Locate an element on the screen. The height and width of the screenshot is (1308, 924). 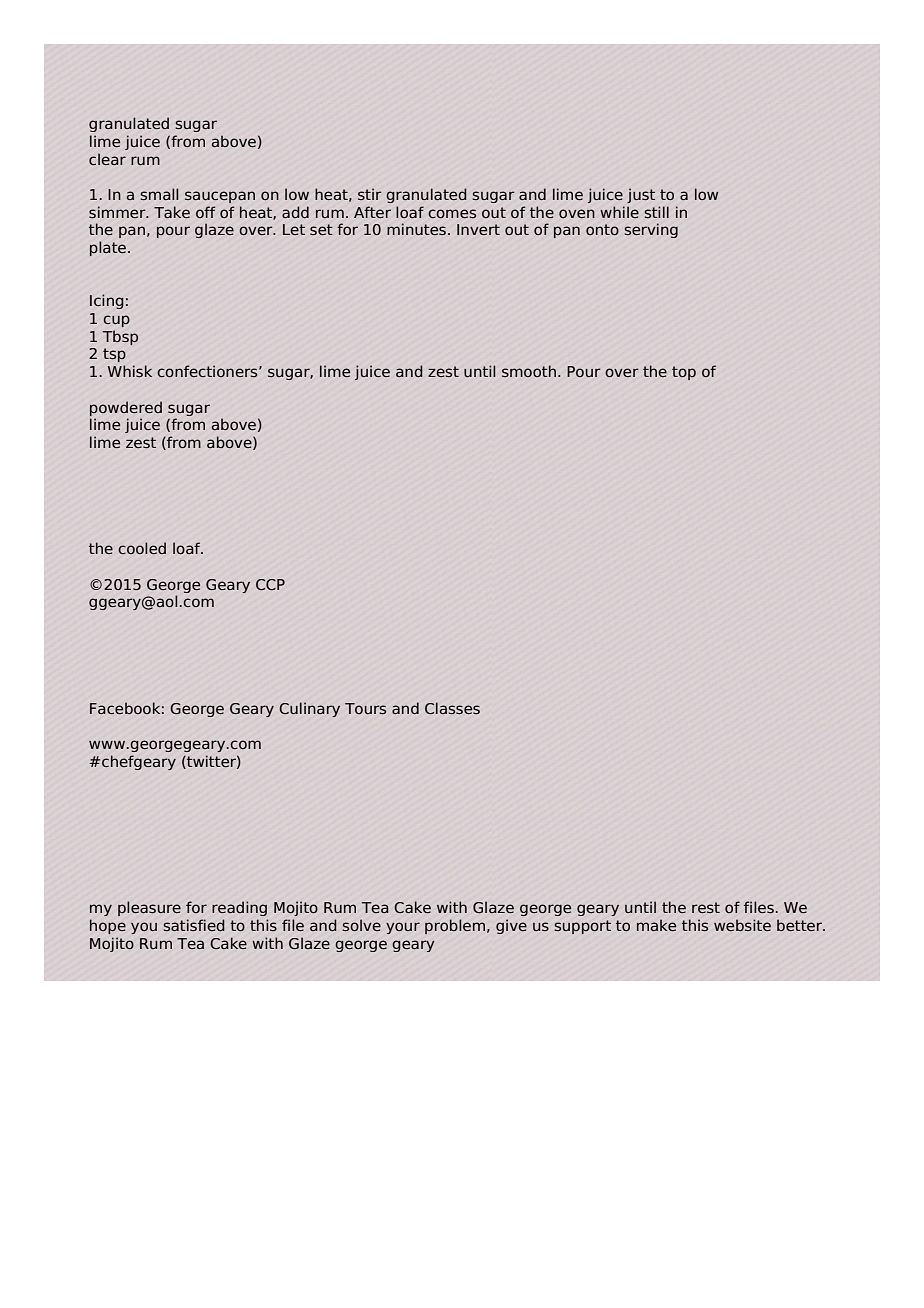
Tours is located at coordinates (365, 708).
